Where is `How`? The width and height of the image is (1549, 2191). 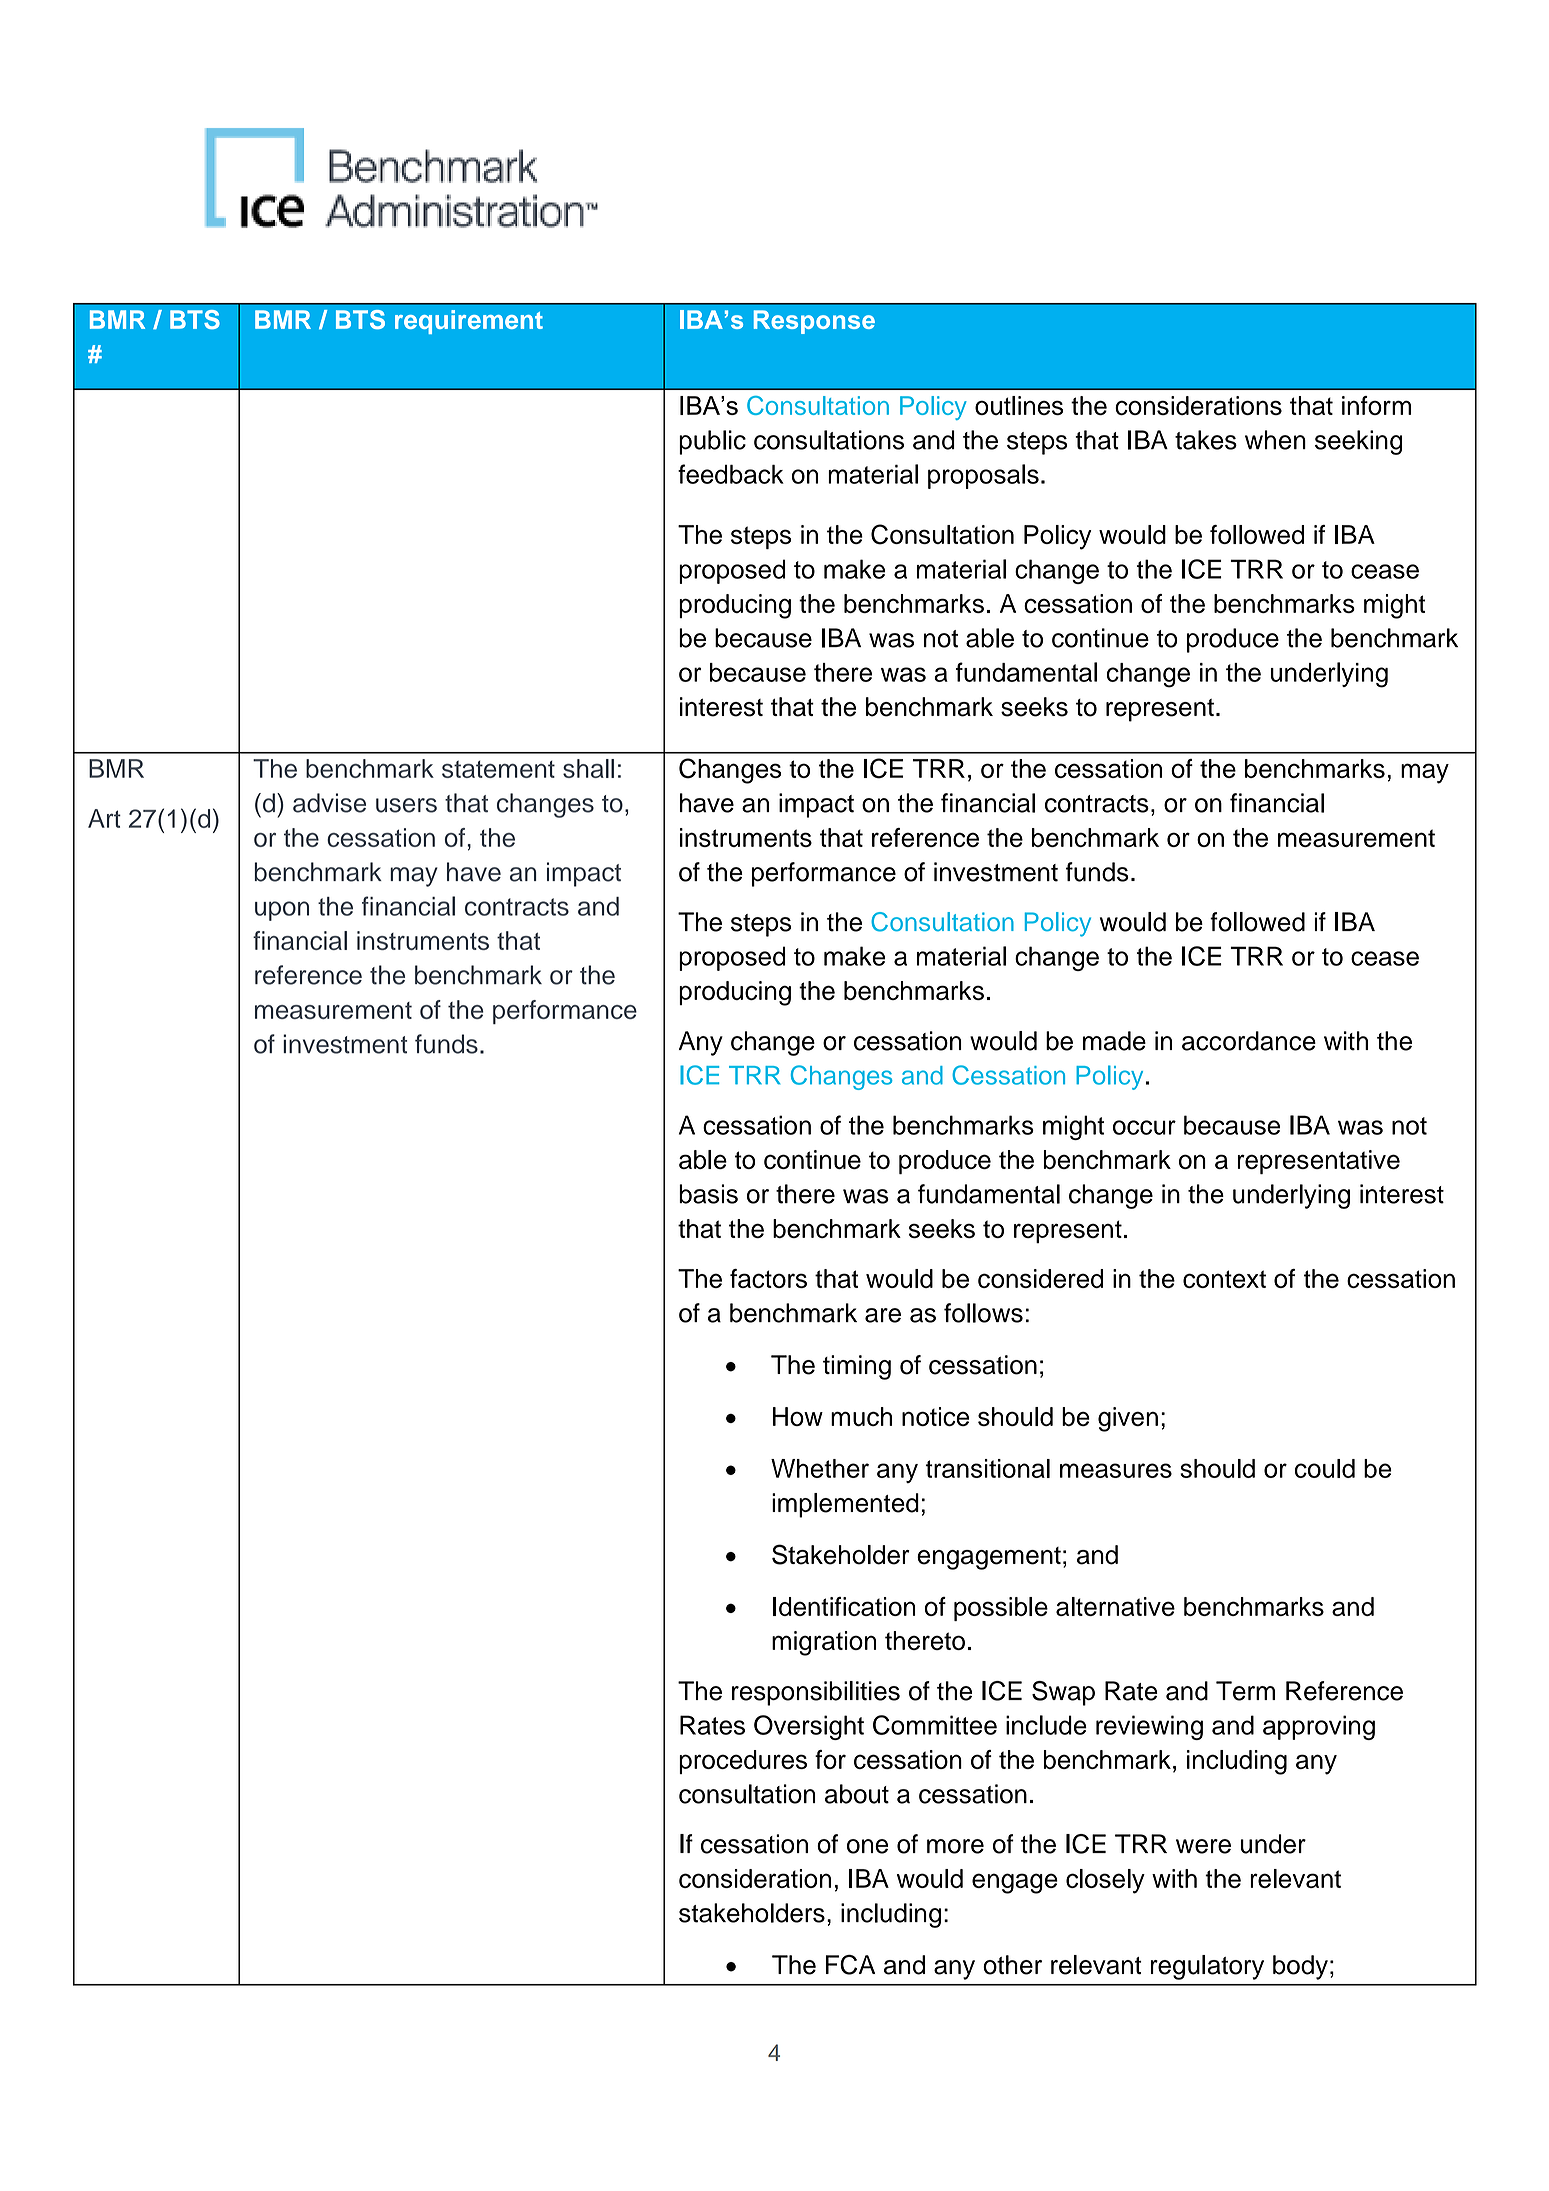 How is located at coordinates (798, 1416).
